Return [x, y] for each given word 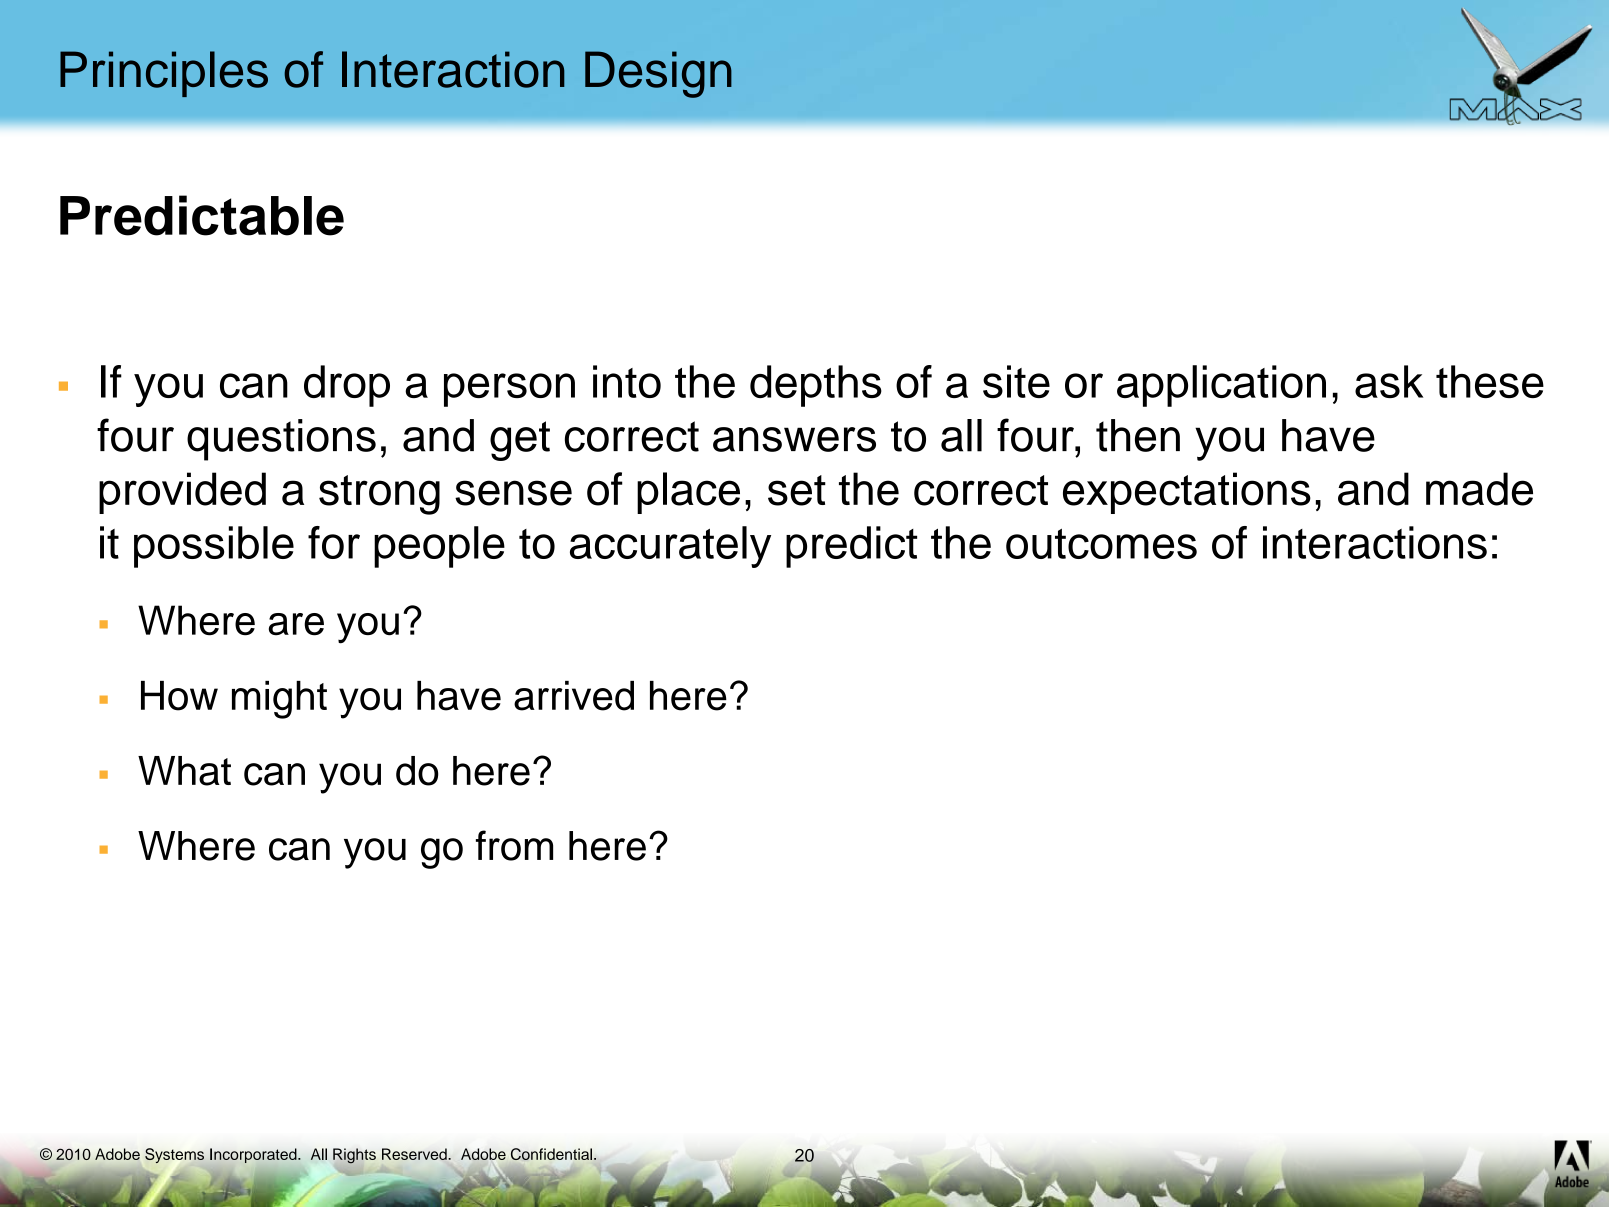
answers [794, 439]
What [184, 771]
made [1479, 489]
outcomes [1101, 544]
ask [1389, 381]
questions [281, 440]
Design [658, 74]
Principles [164, 74]
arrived [574, 696]
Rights [354, 1156]
